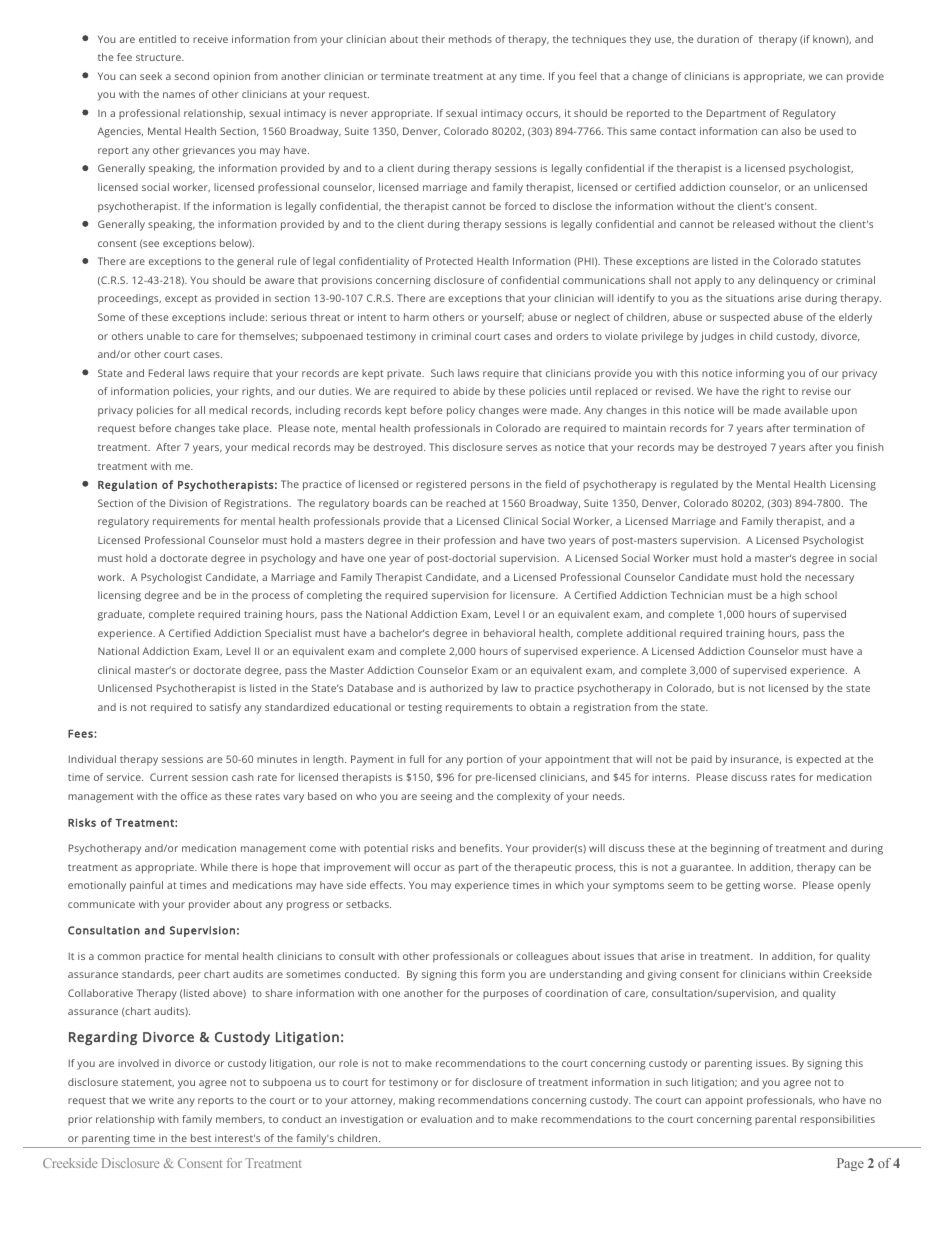  What do you see at coordinates (416, 317) in the page?
I see `harm` at bounding box center [416, 317].
